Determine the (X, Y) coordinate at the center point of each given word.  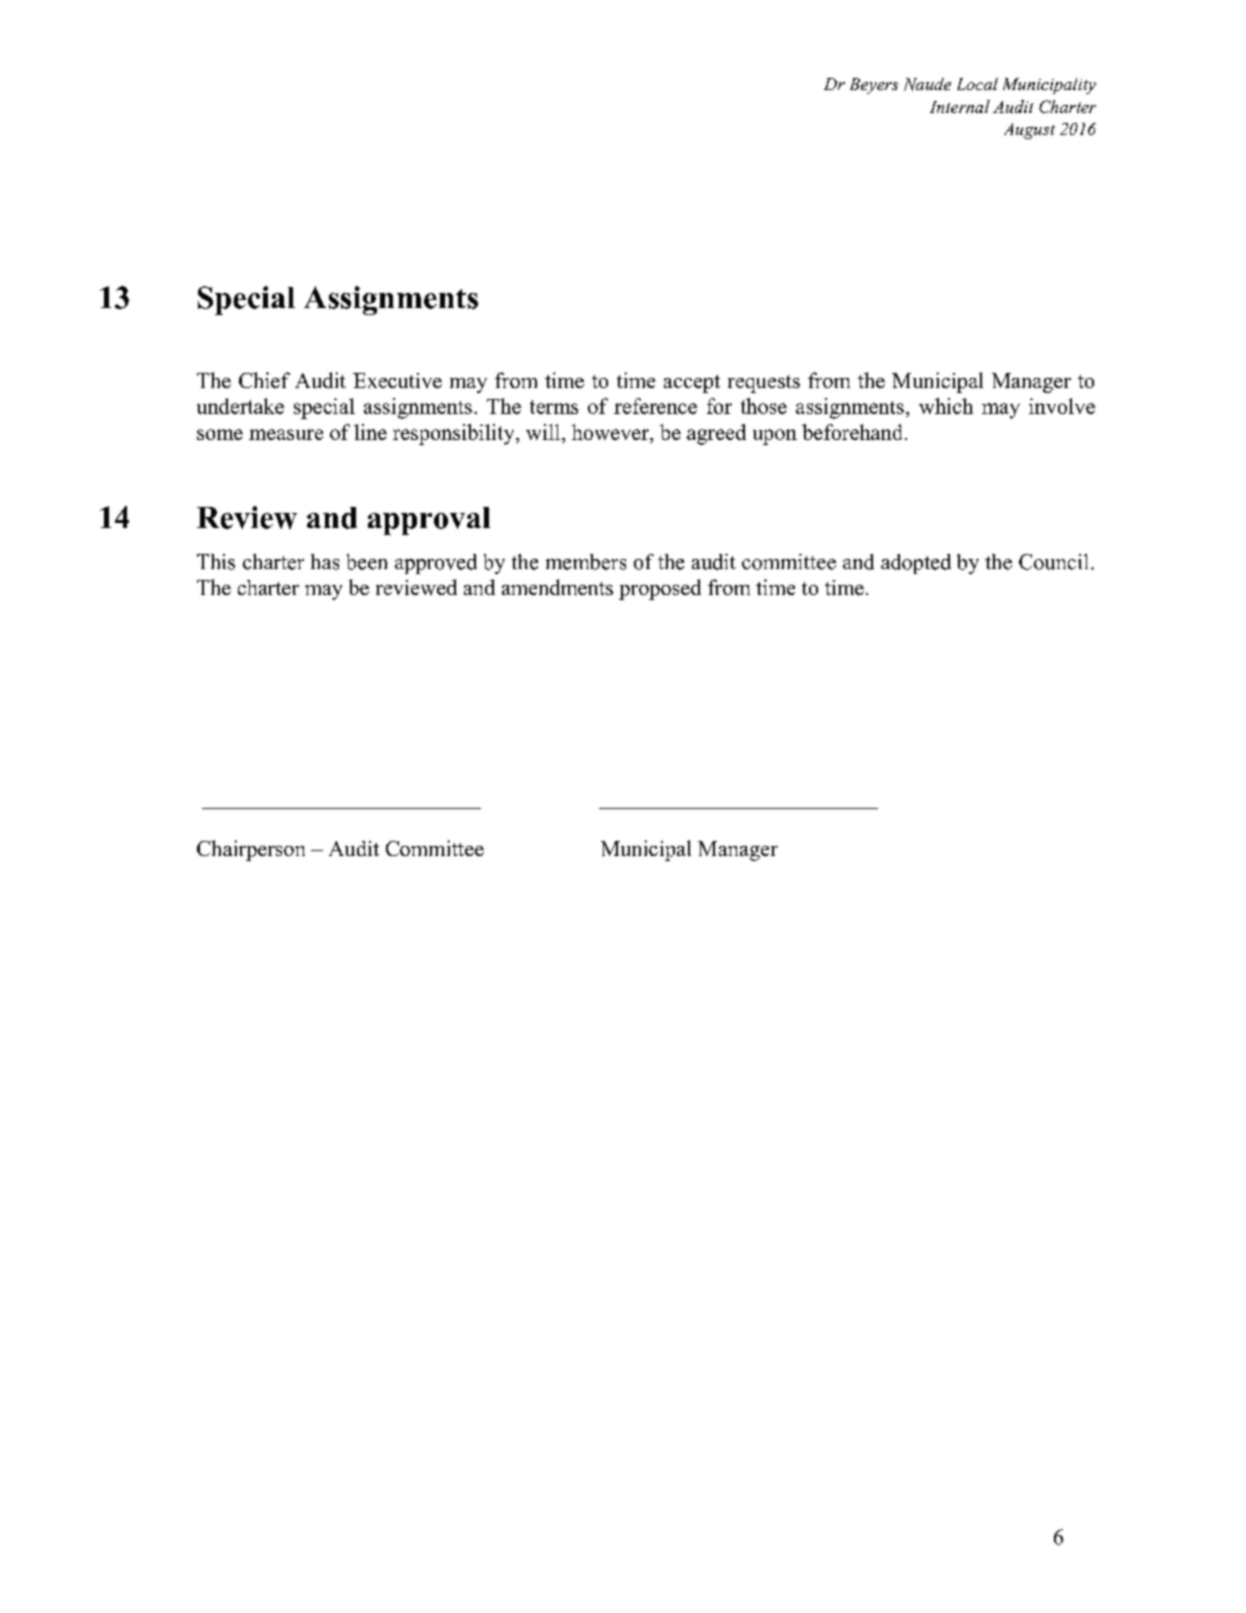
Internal (960, 106)
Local (977, 84)
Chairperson (251, 850)
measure (286, 434)
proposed (660, 589)
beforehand (852, 432)
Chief (264, 380)
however (611, 432)
